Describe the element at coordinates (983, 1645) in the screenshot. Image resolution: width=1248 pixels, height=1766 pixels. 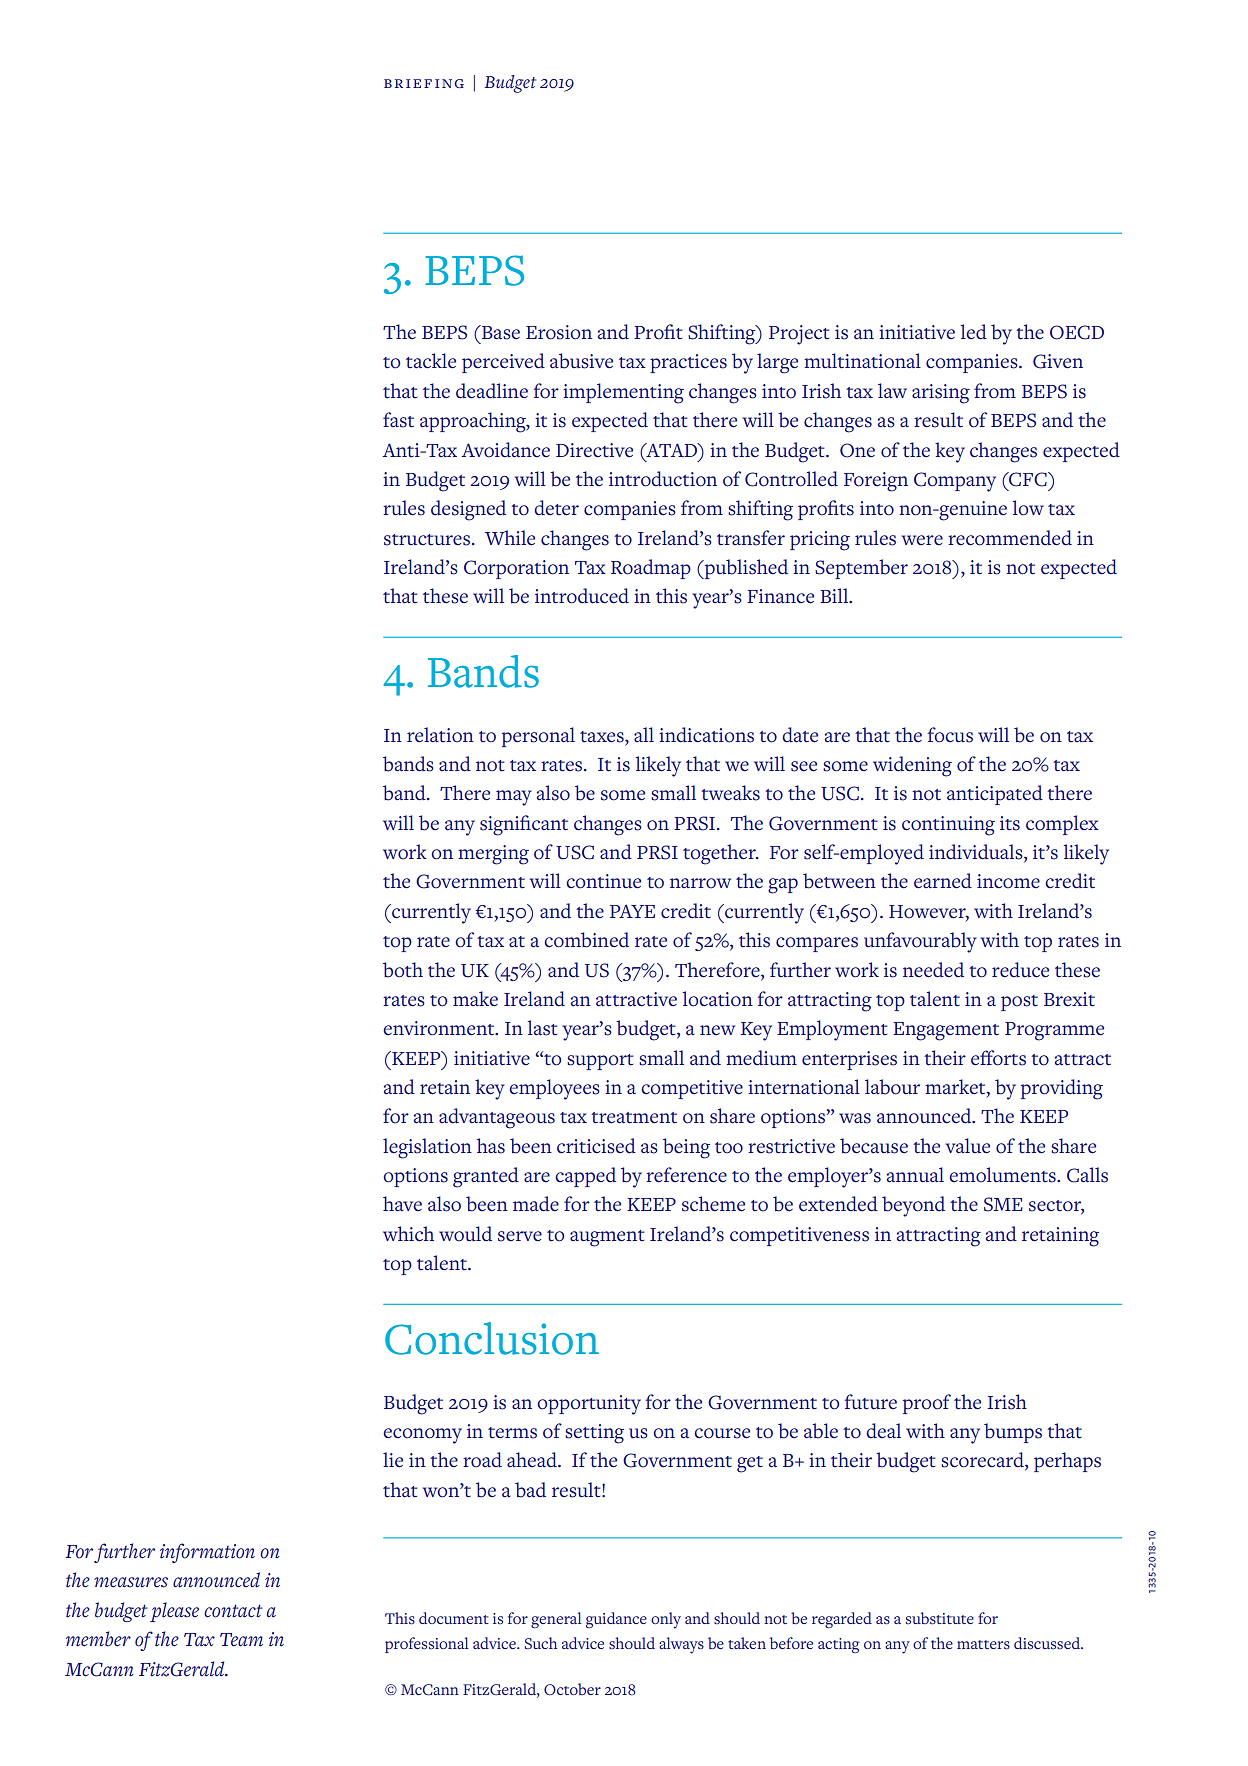
I see `matters` at that location.
